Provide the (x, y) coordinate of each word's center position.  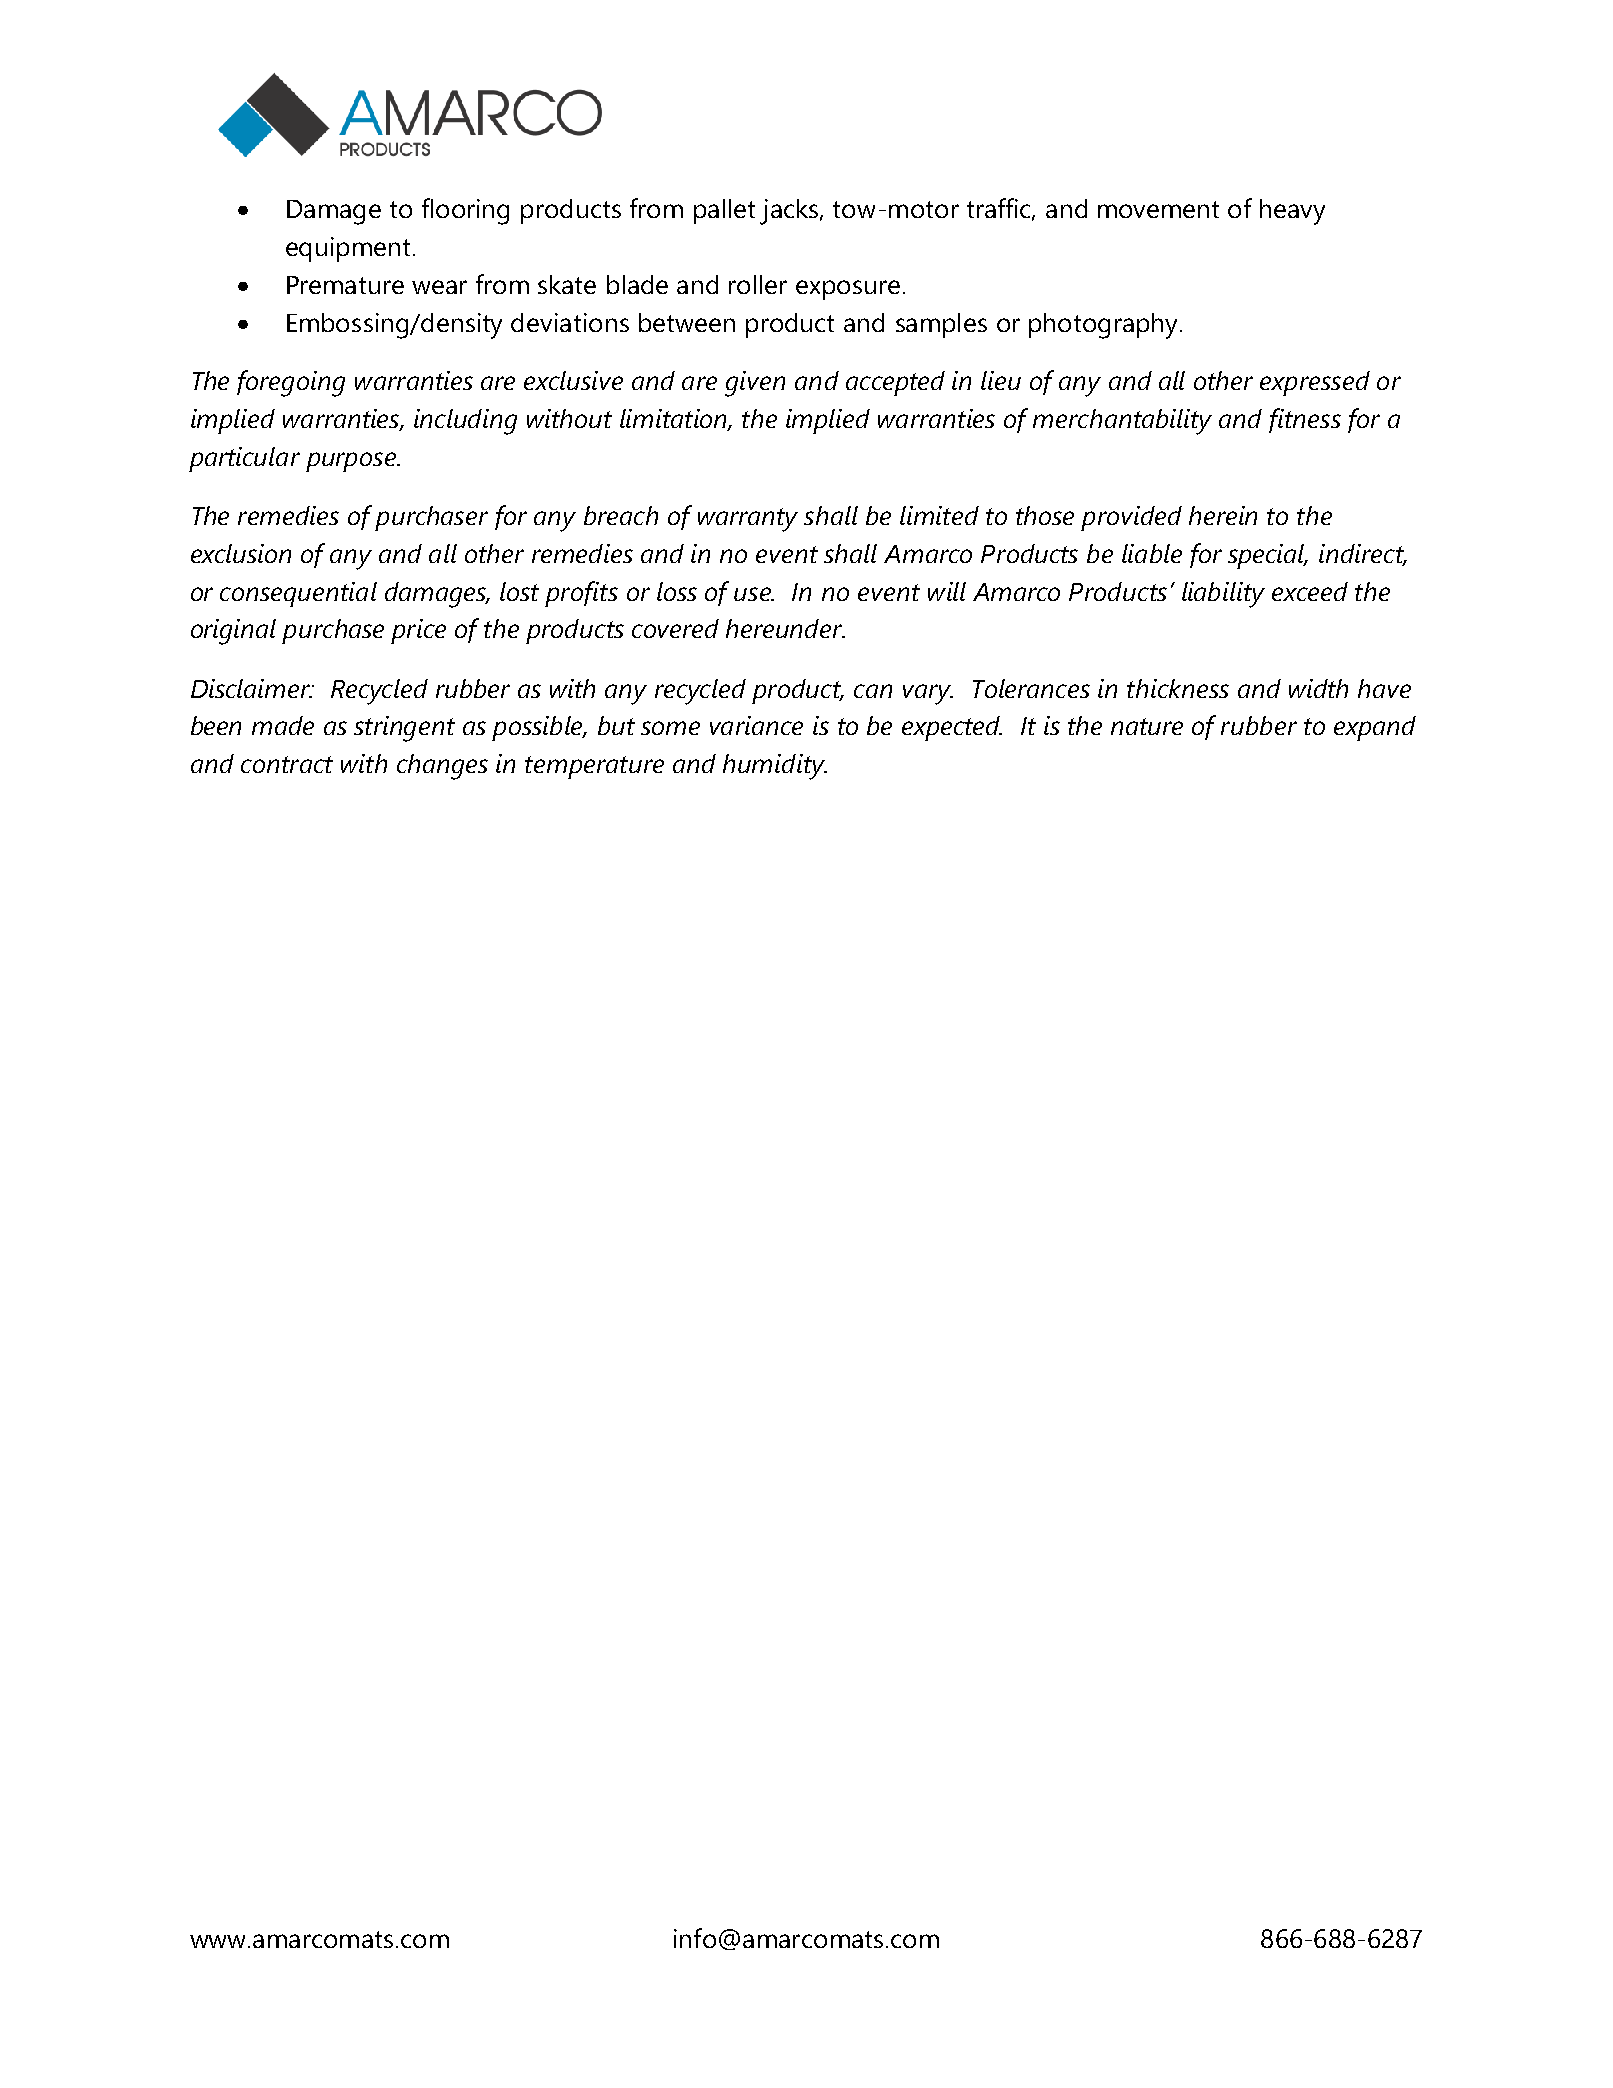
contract (287, 764)
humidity (775, 767)
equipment (348, 249)
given (755, 384)
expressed (1315, 383)
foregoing (291, 383)
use (754, 594)
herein (1223, 515)
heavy (1292, 212)
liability (1223, 595)
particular (244, 459)
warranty (748, 520)
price (418, 631)
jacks (790, 212)
